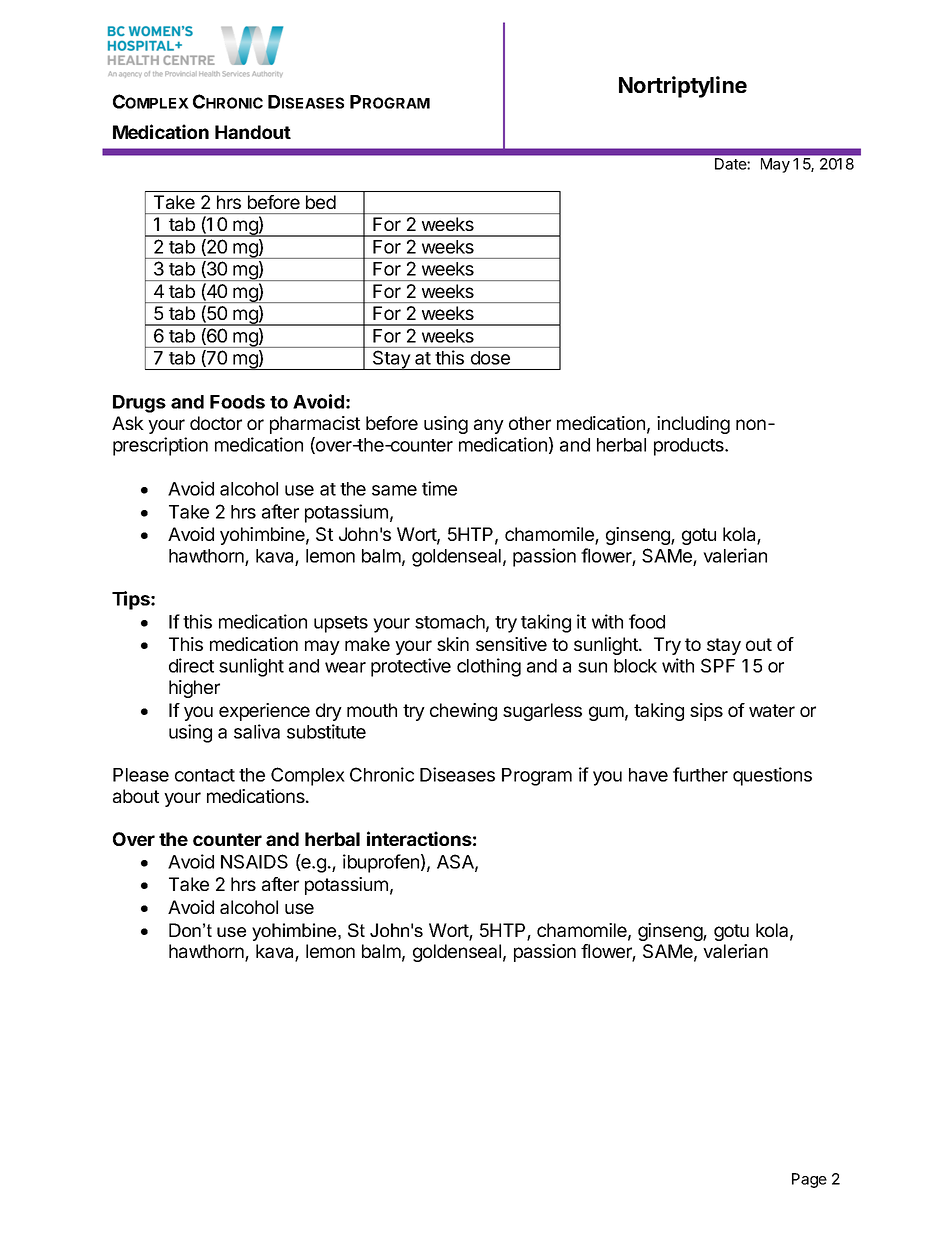  What do you see at coordinates (253, 132) in the document?
I see `Handout` at bounding box center [253, 132].
